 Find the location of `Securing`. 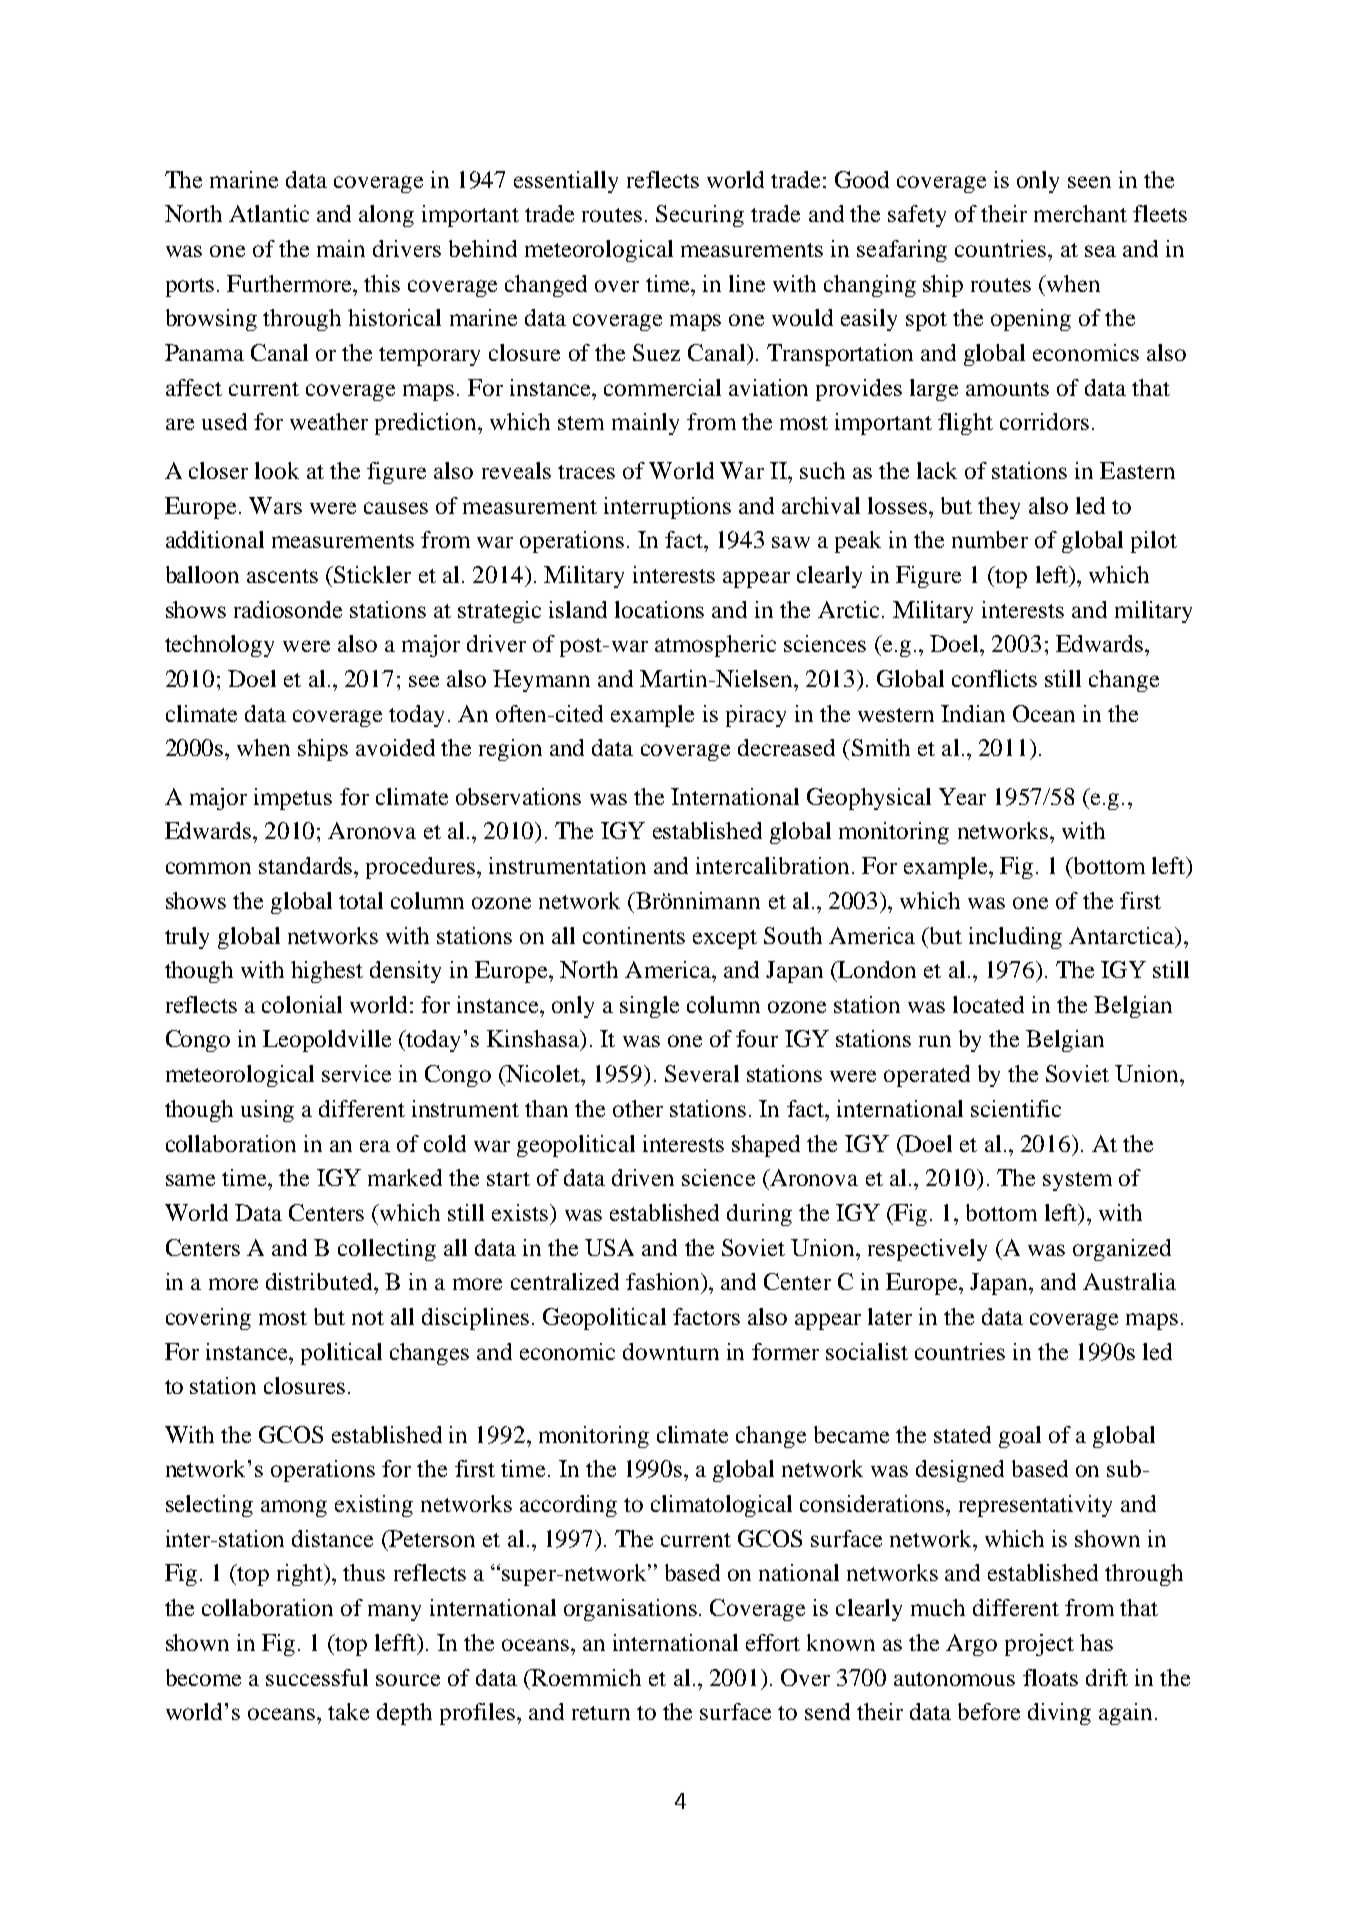

Securing is located at coordinates (700, 216).
